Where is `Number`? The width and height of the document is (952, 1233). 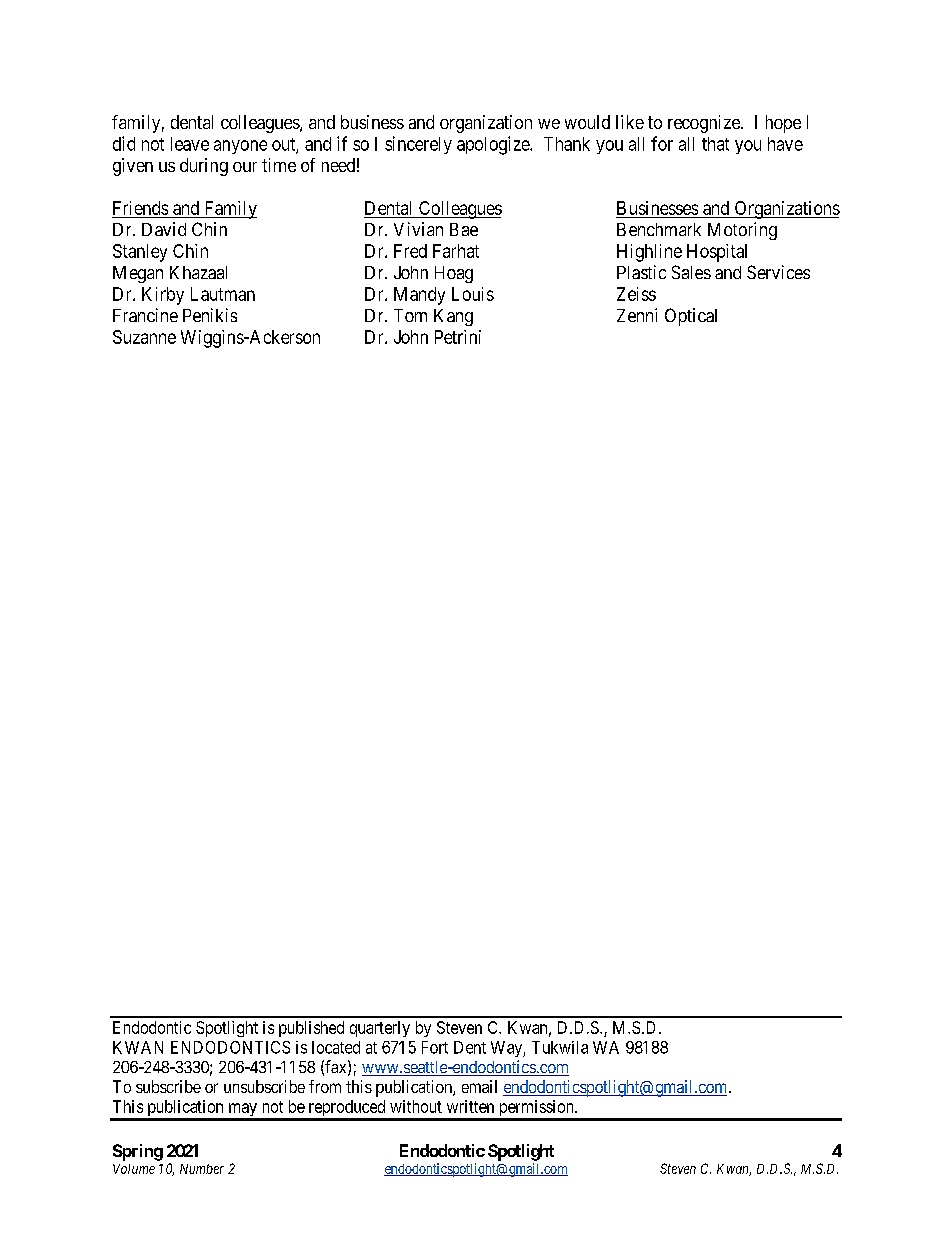 Number is located at coordinates (202, 1169).
